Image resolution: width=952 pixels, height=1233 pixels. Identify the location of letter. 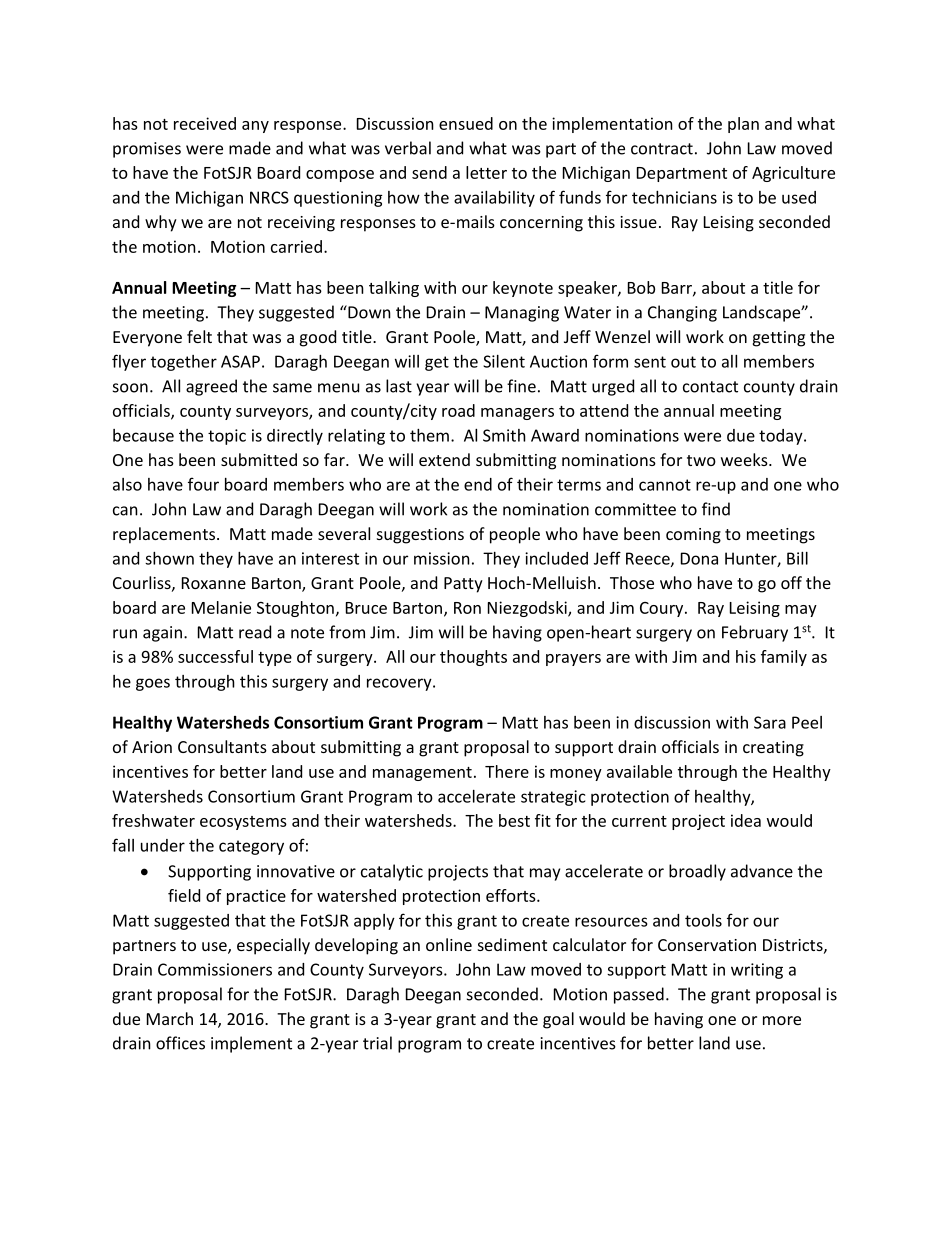
(486, 172).
